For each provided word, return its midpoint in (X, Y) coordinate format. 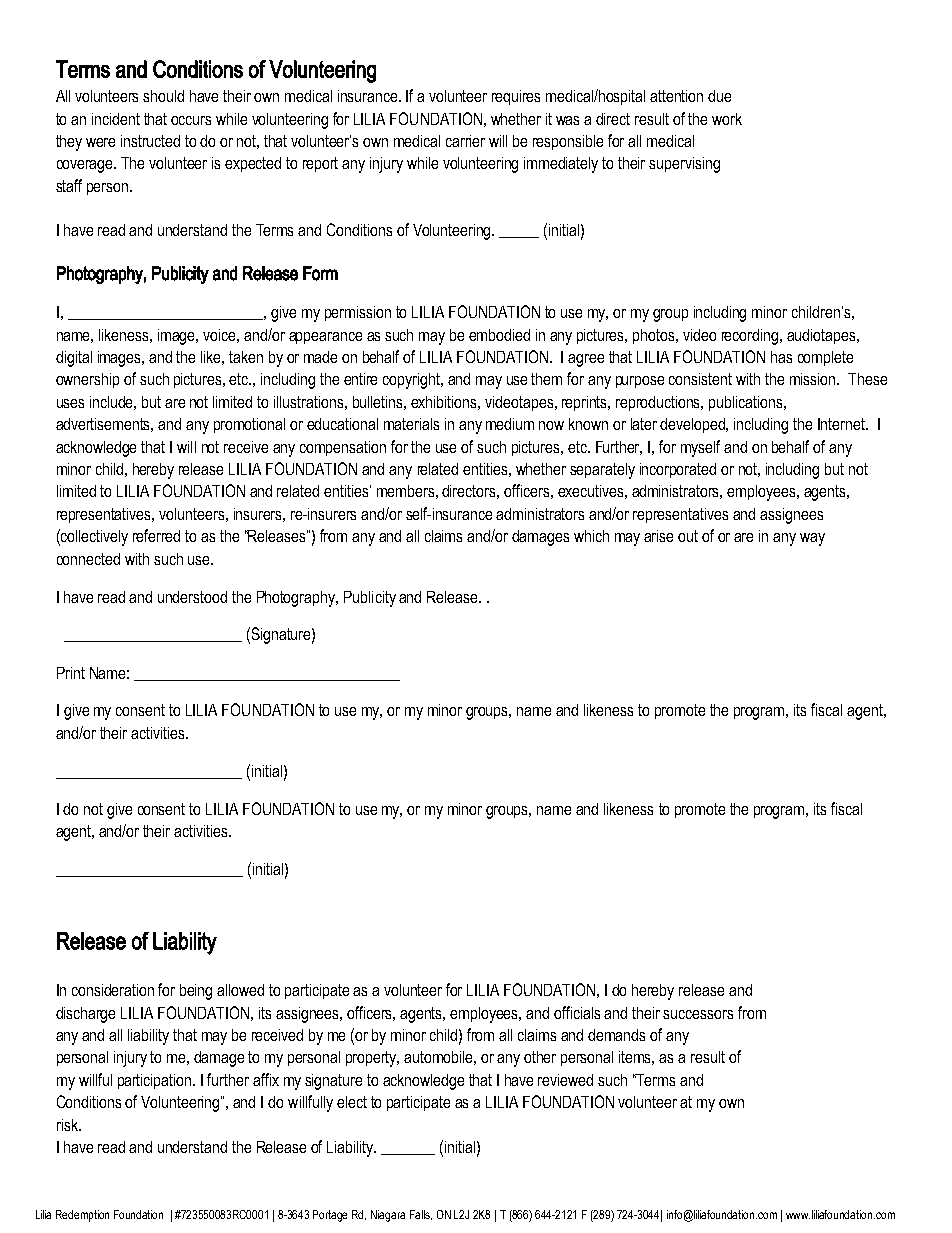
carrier (465, 141)
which (591, 536)
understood (192, 597)
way (812, 539)
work (727, 119)
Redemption (82, 1216)
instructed (150, 141)
